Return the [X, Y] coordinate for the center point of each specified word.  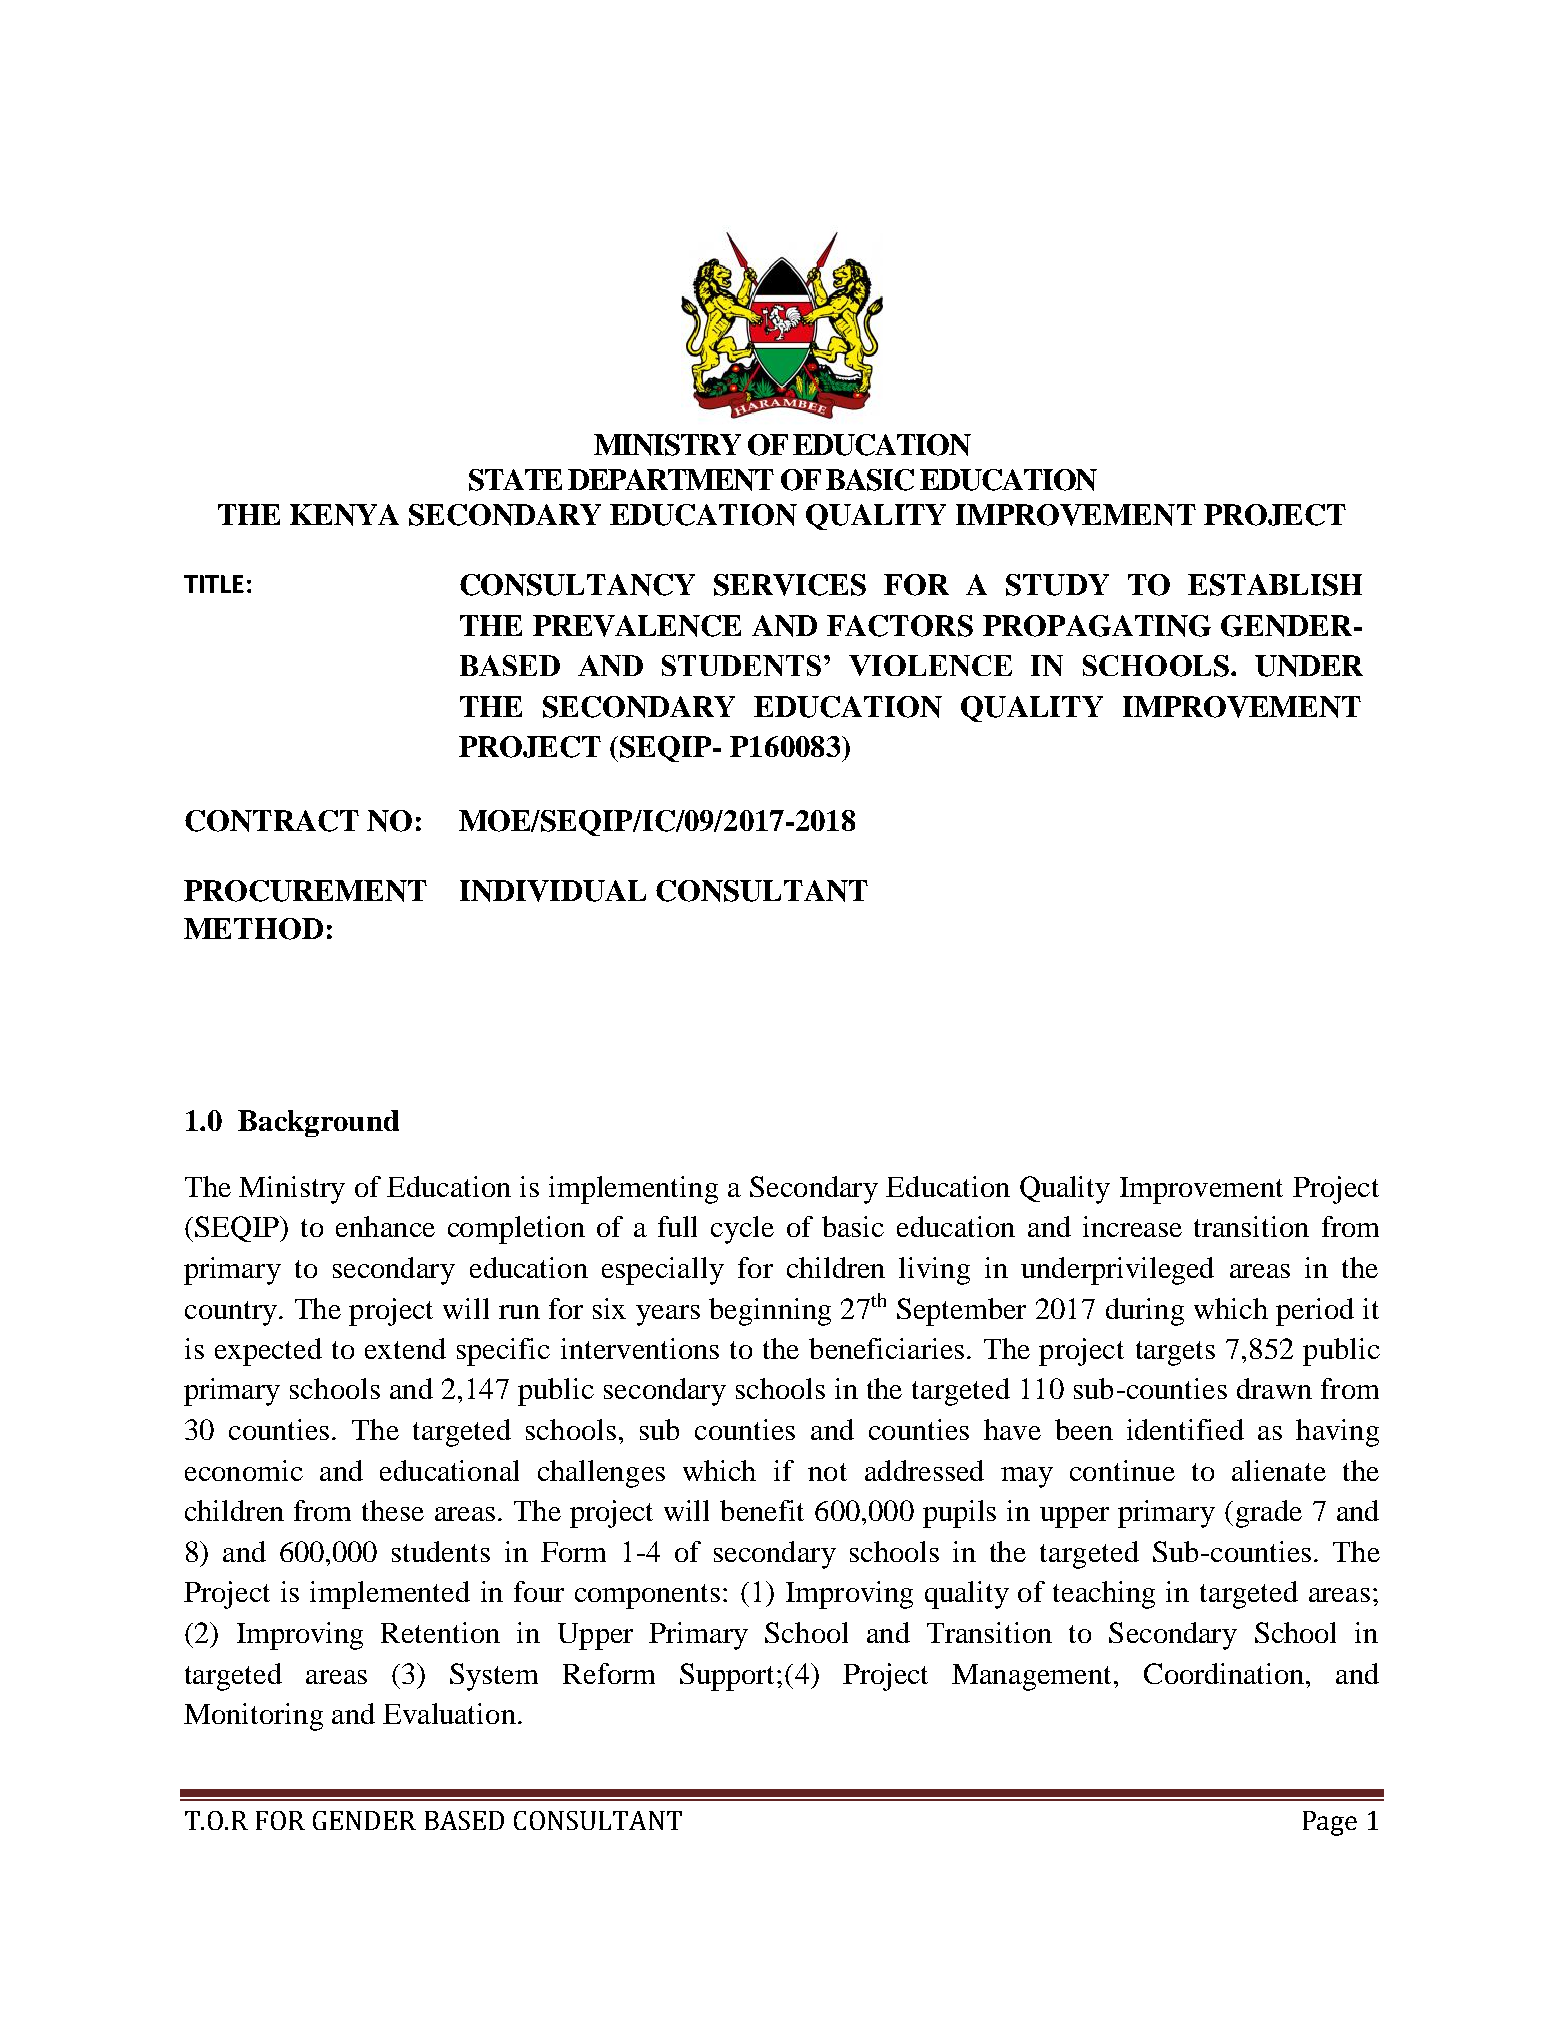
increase [1132, 1226]
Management [1033, 1677]
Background [318, 1123]
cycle [742, 1230]
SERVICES [790, 585]
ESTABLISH [1275, 585]
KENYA [344, 515]
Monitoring [253, 1717]
